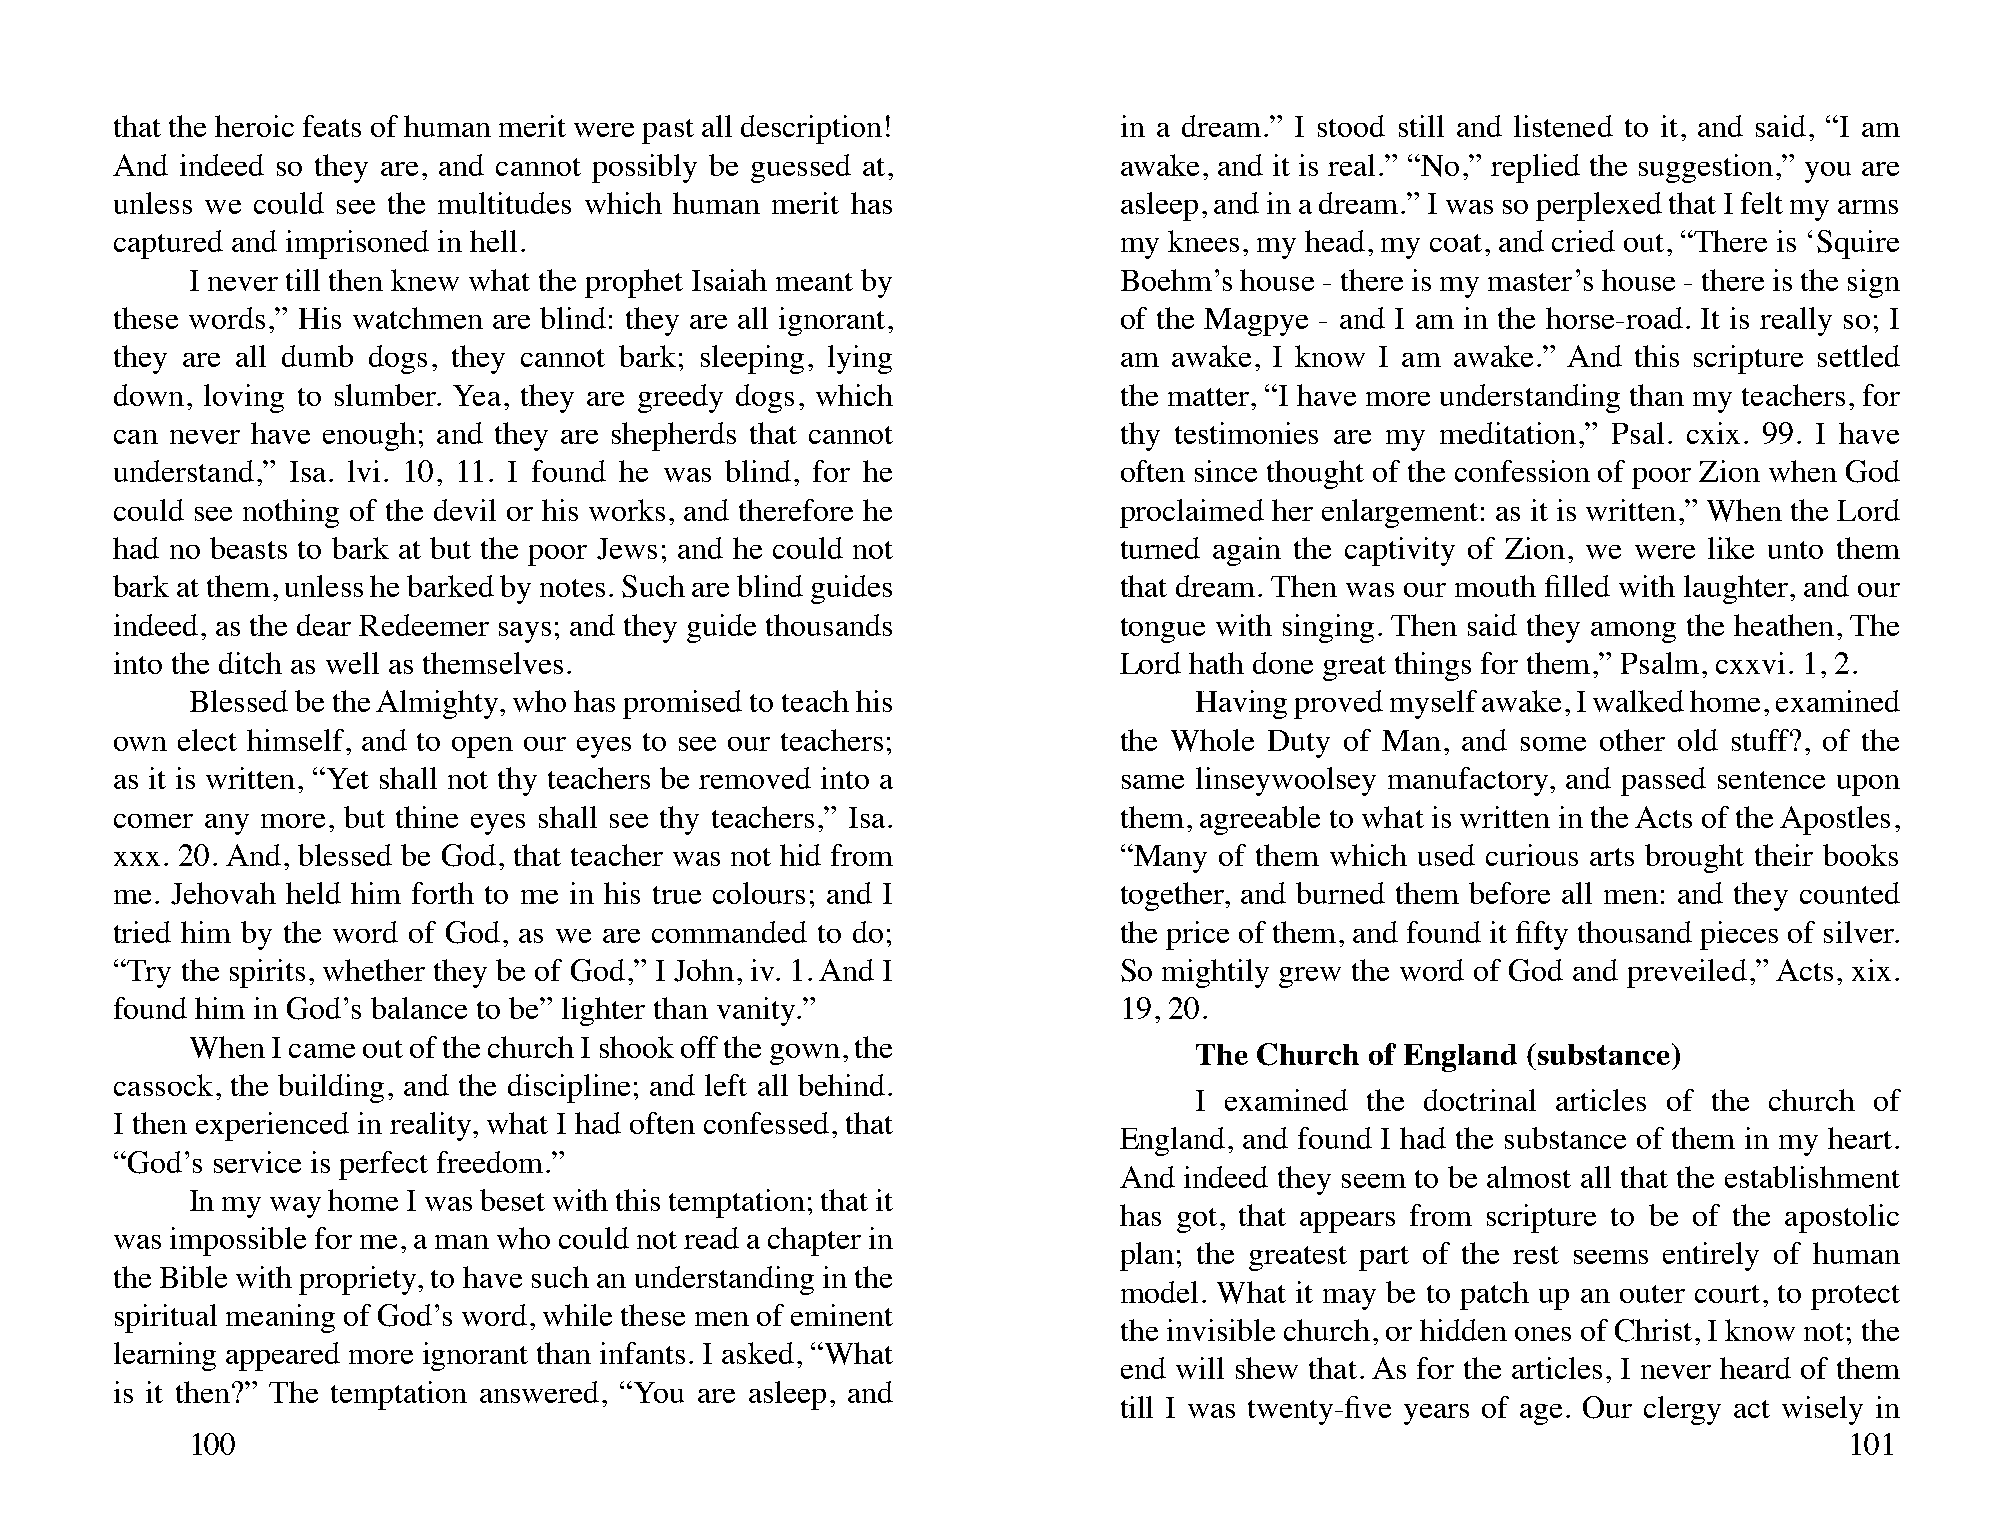 The height and width of the document is (1534, 2013). Describe the element at coordinates (1706, 168) in the document. I see `suggestion` at that location.
